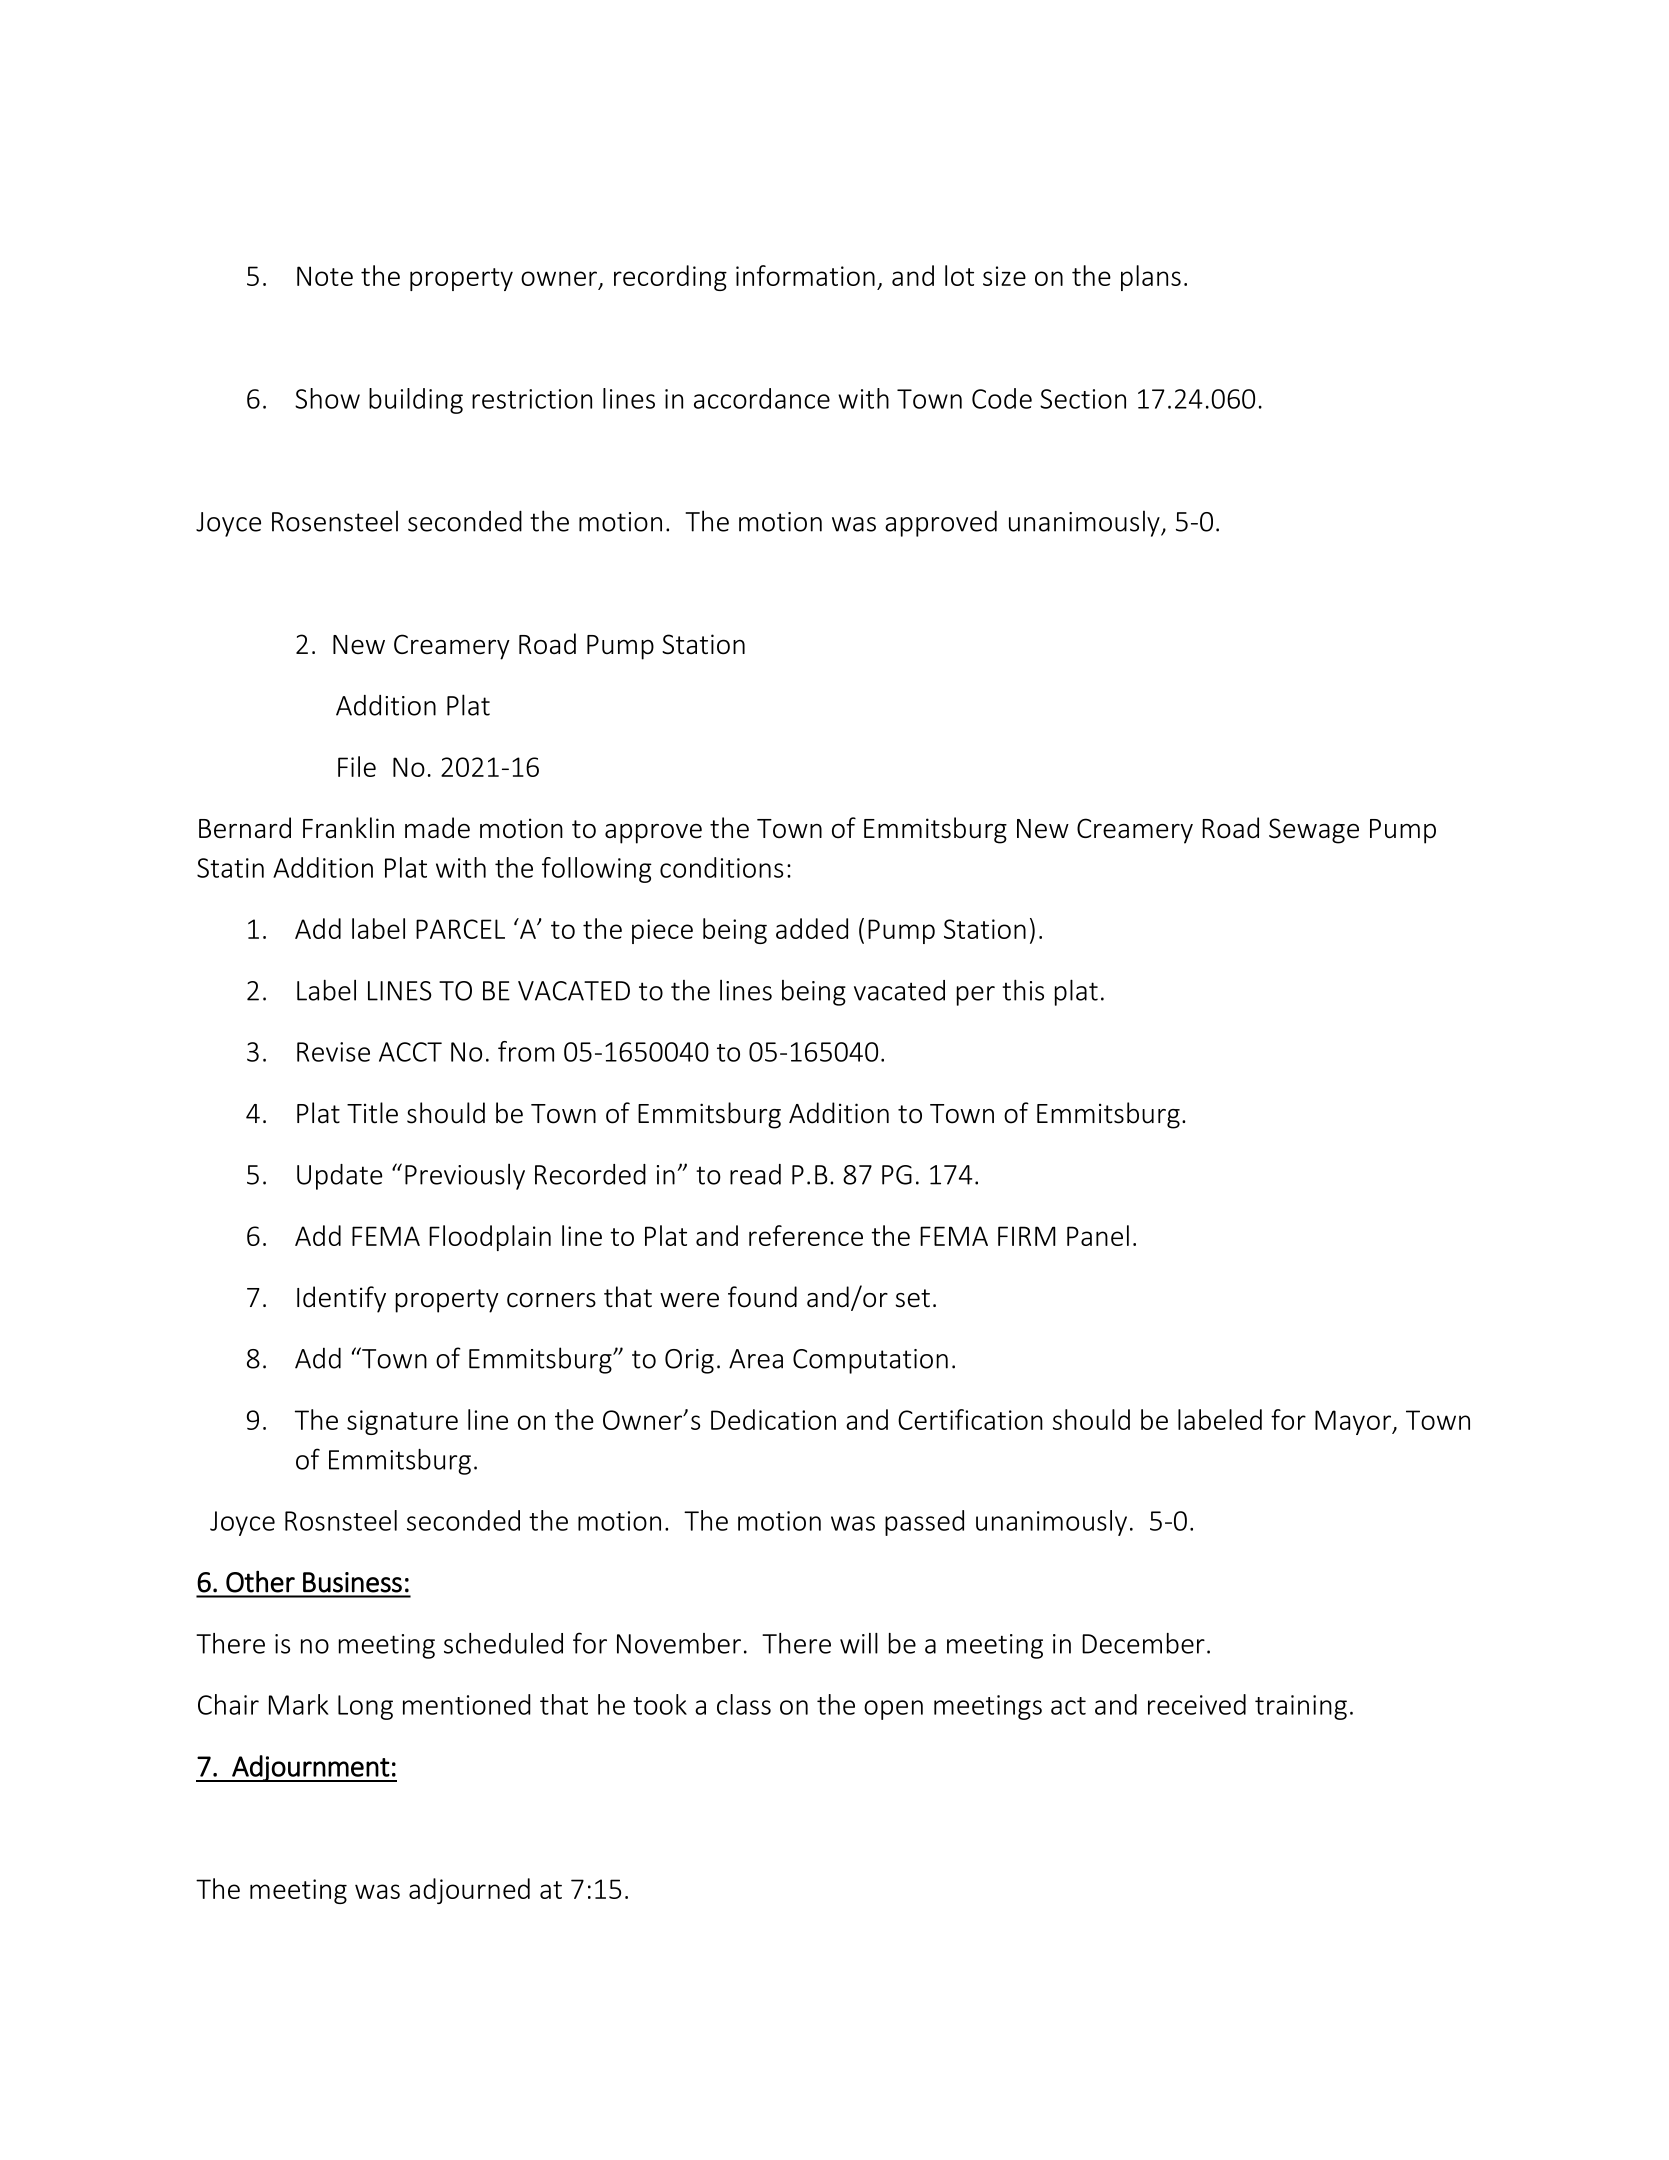  I want to click on conditions, so click(722, 867).
